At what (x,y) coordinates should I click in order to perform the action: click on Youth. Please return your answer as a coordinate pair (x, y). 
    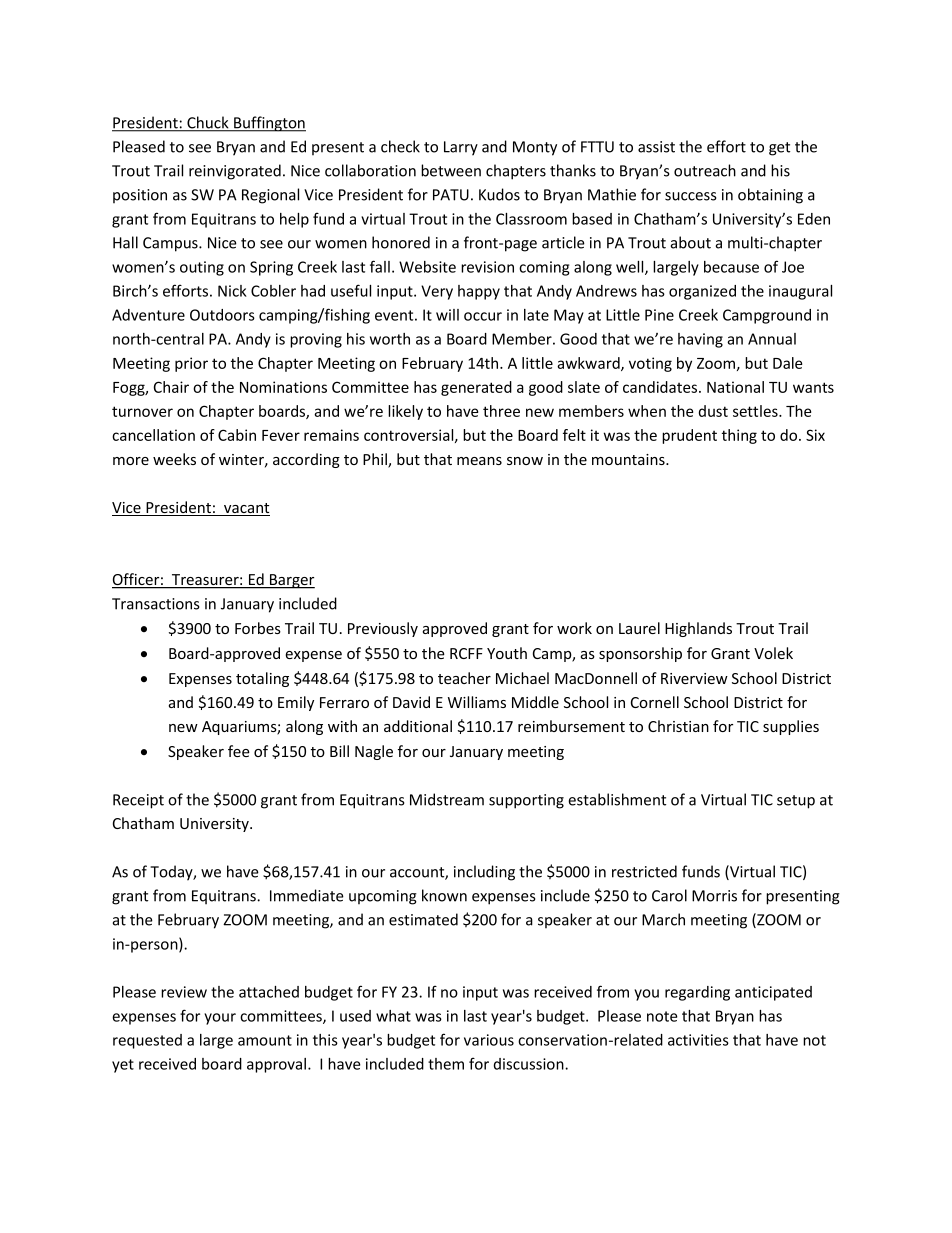
    Looking at the image, I should click on (507, 653).
